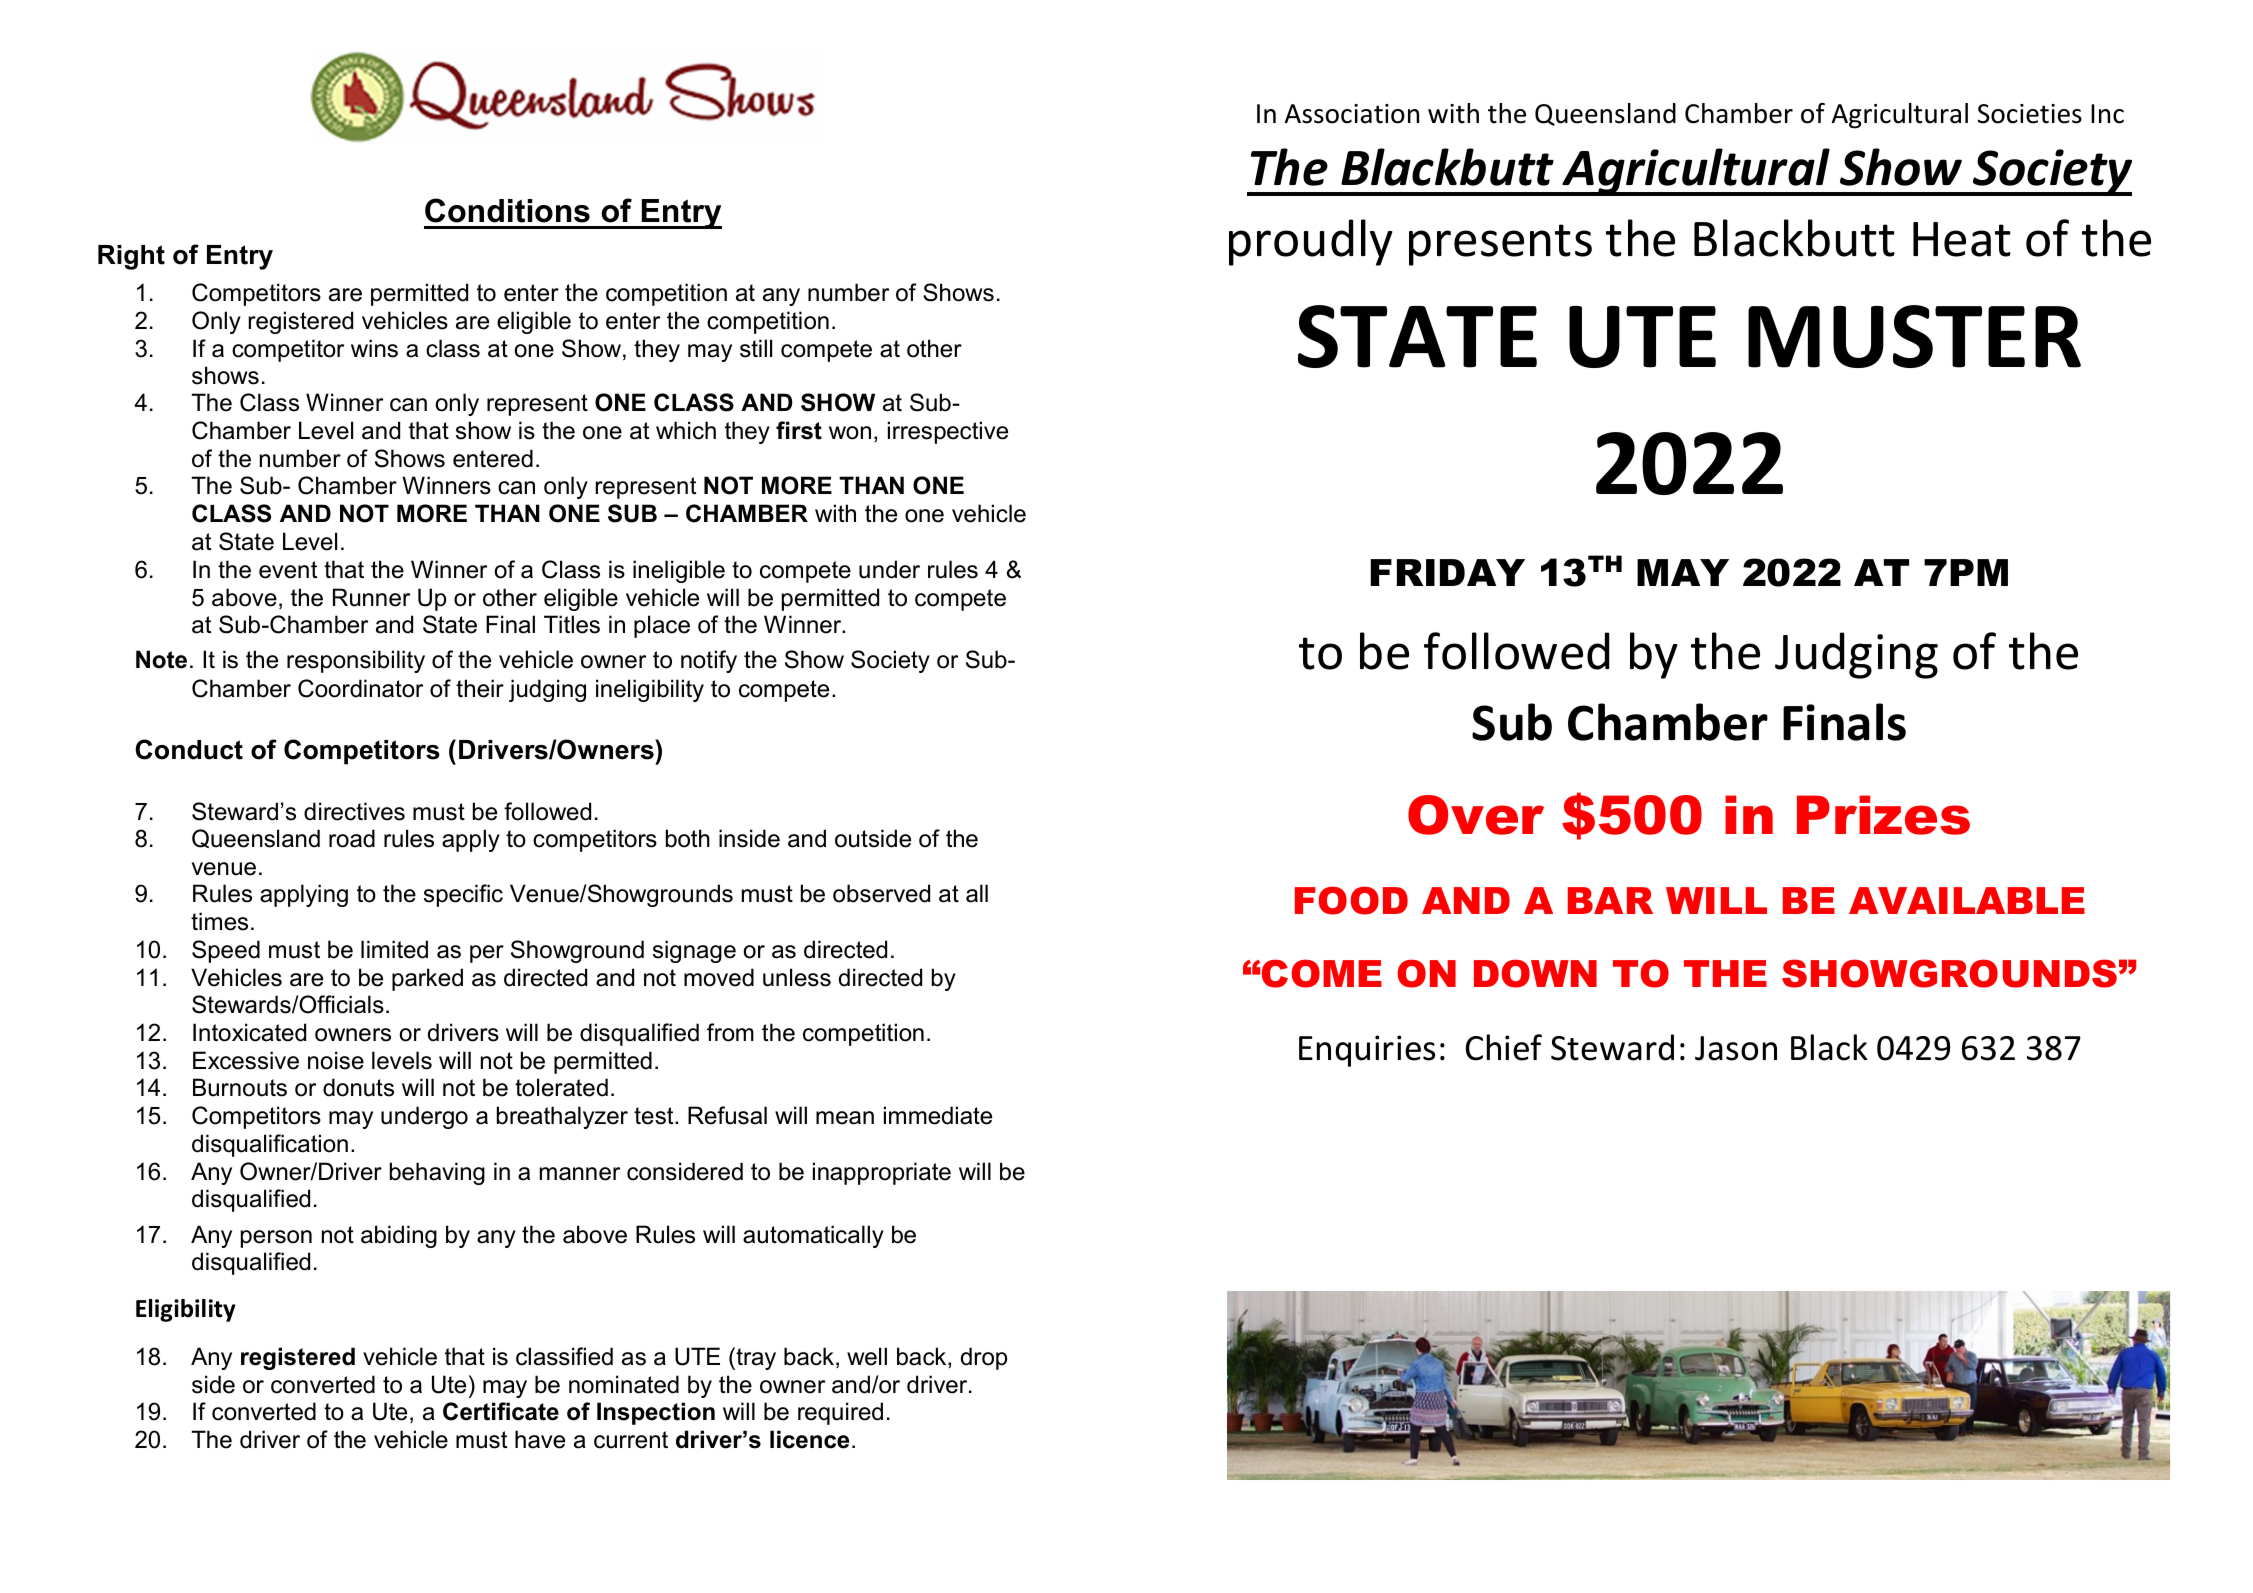 Image resolution: width=2253 pixels, height=1593 pixels. I want to click on Prizes, so click(1883, 815).
